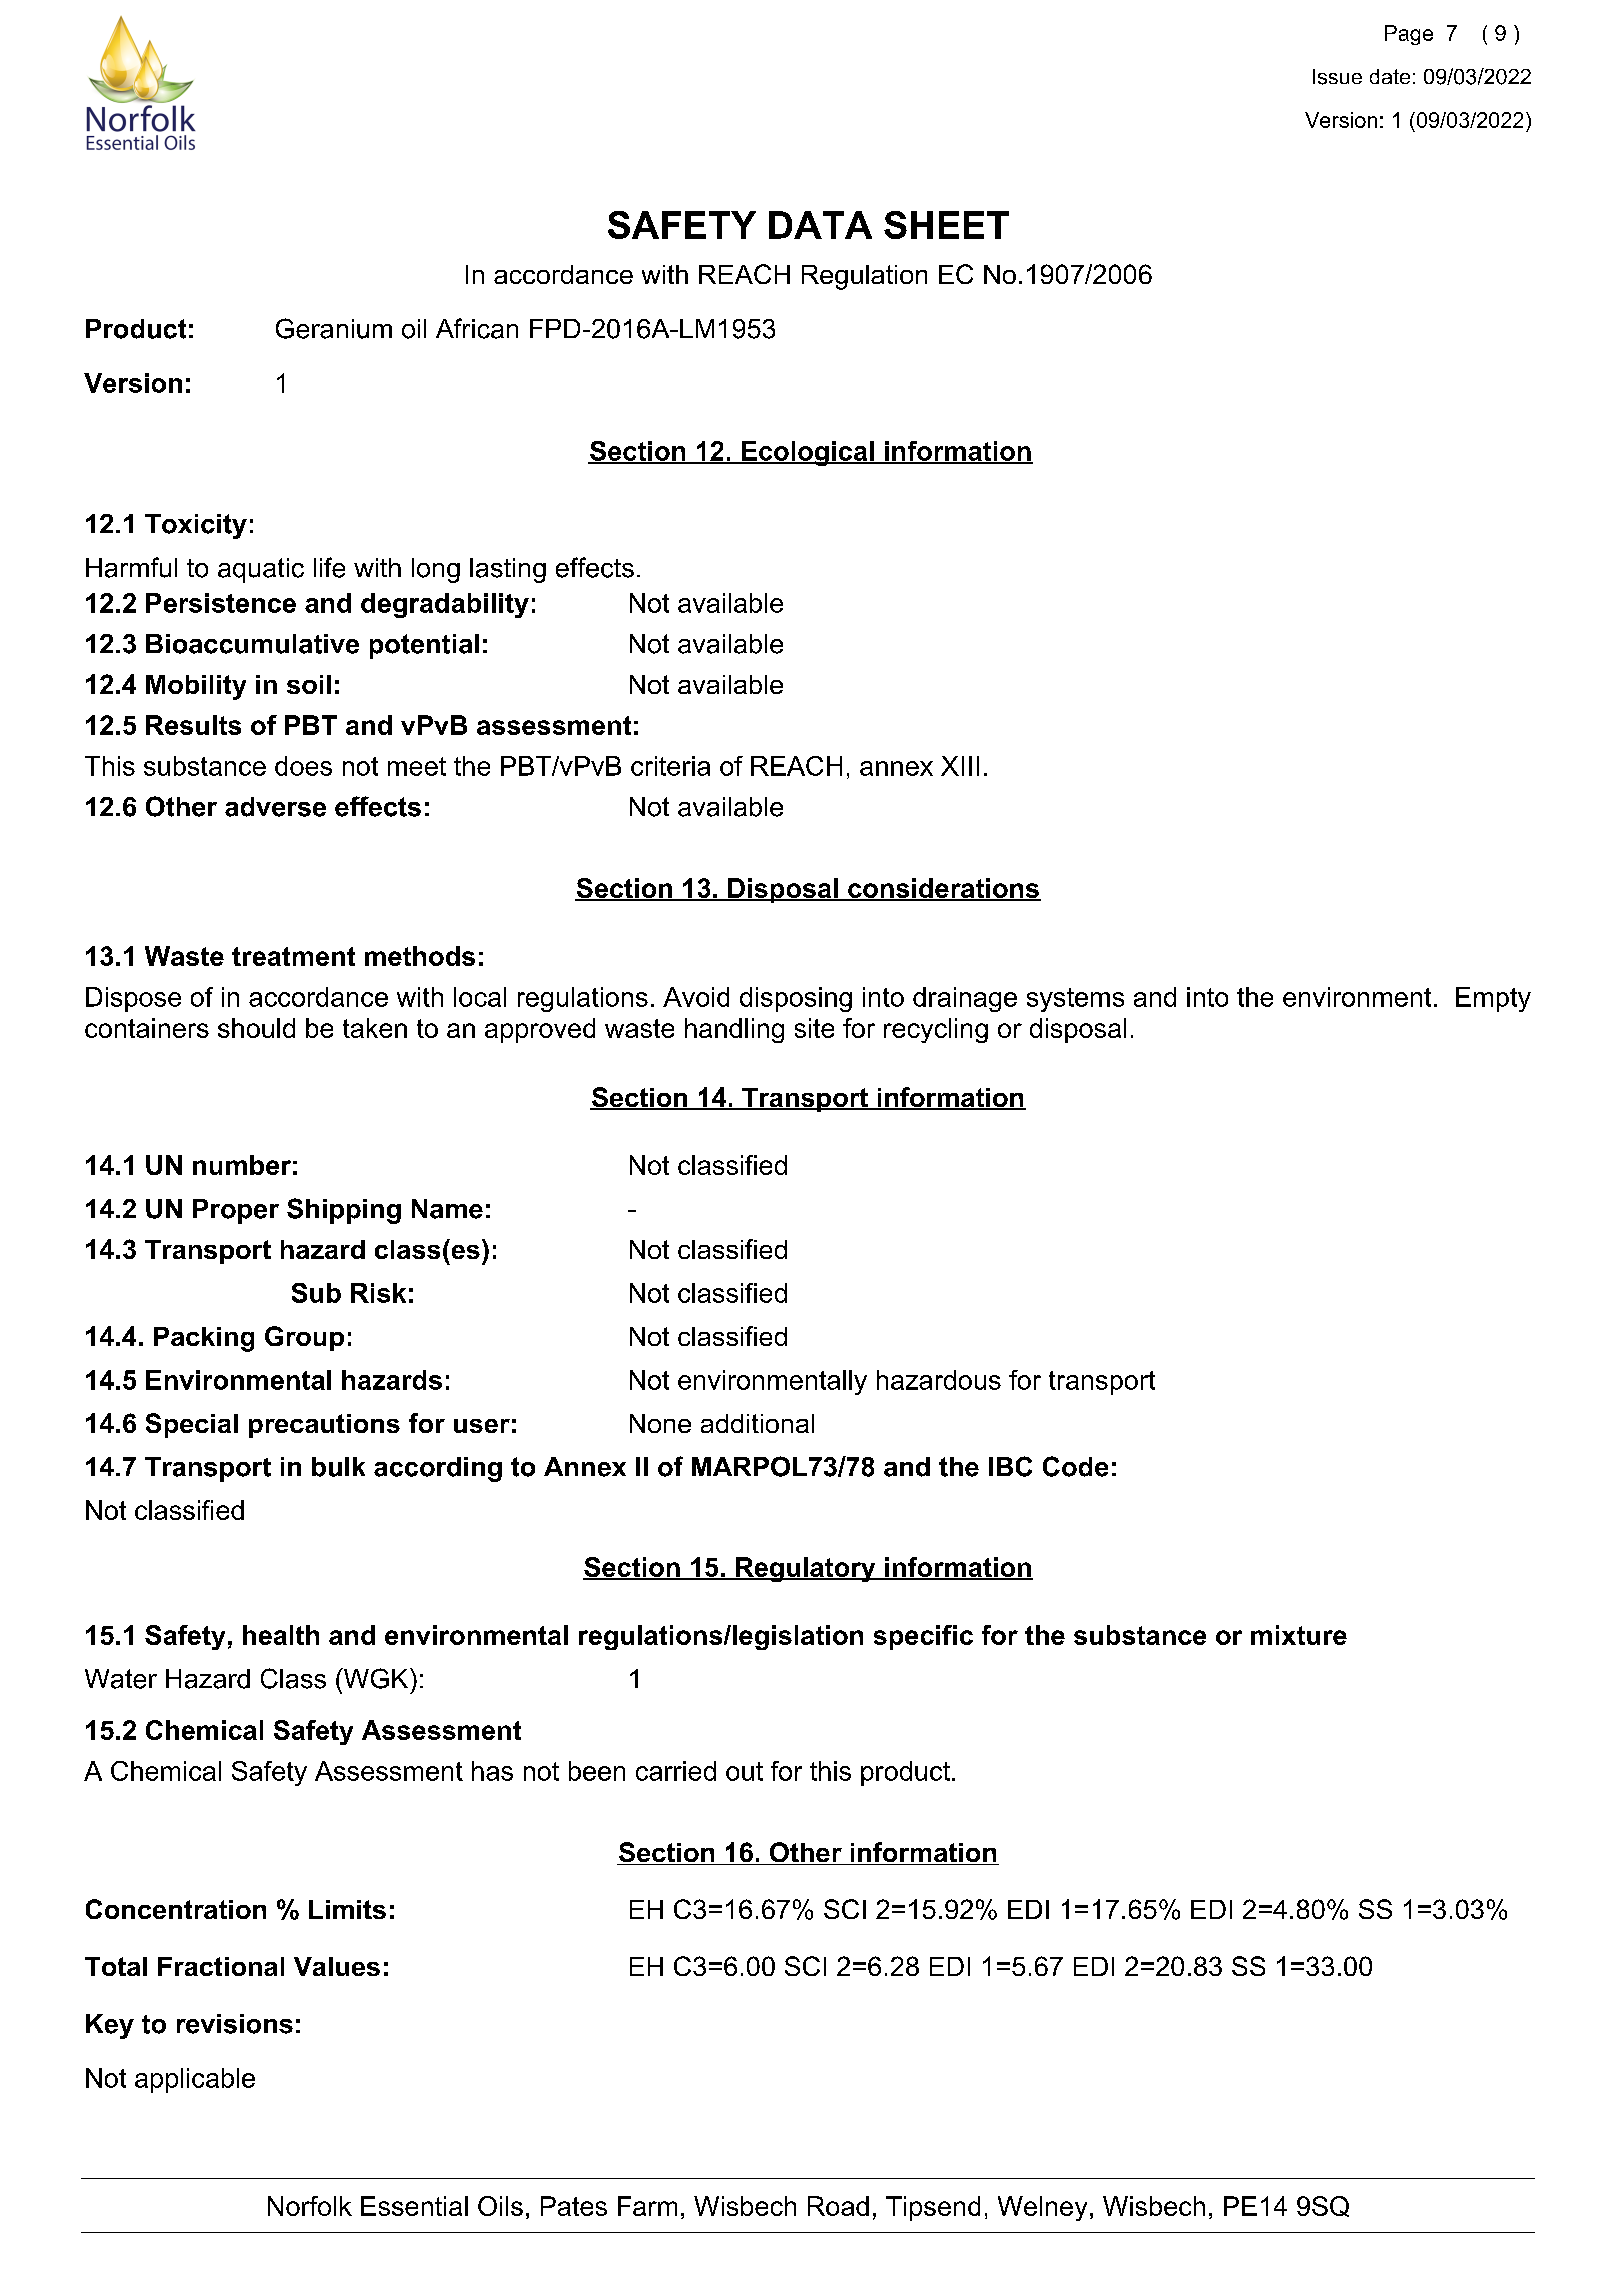  I want to click on site, so click(814, 1028).
